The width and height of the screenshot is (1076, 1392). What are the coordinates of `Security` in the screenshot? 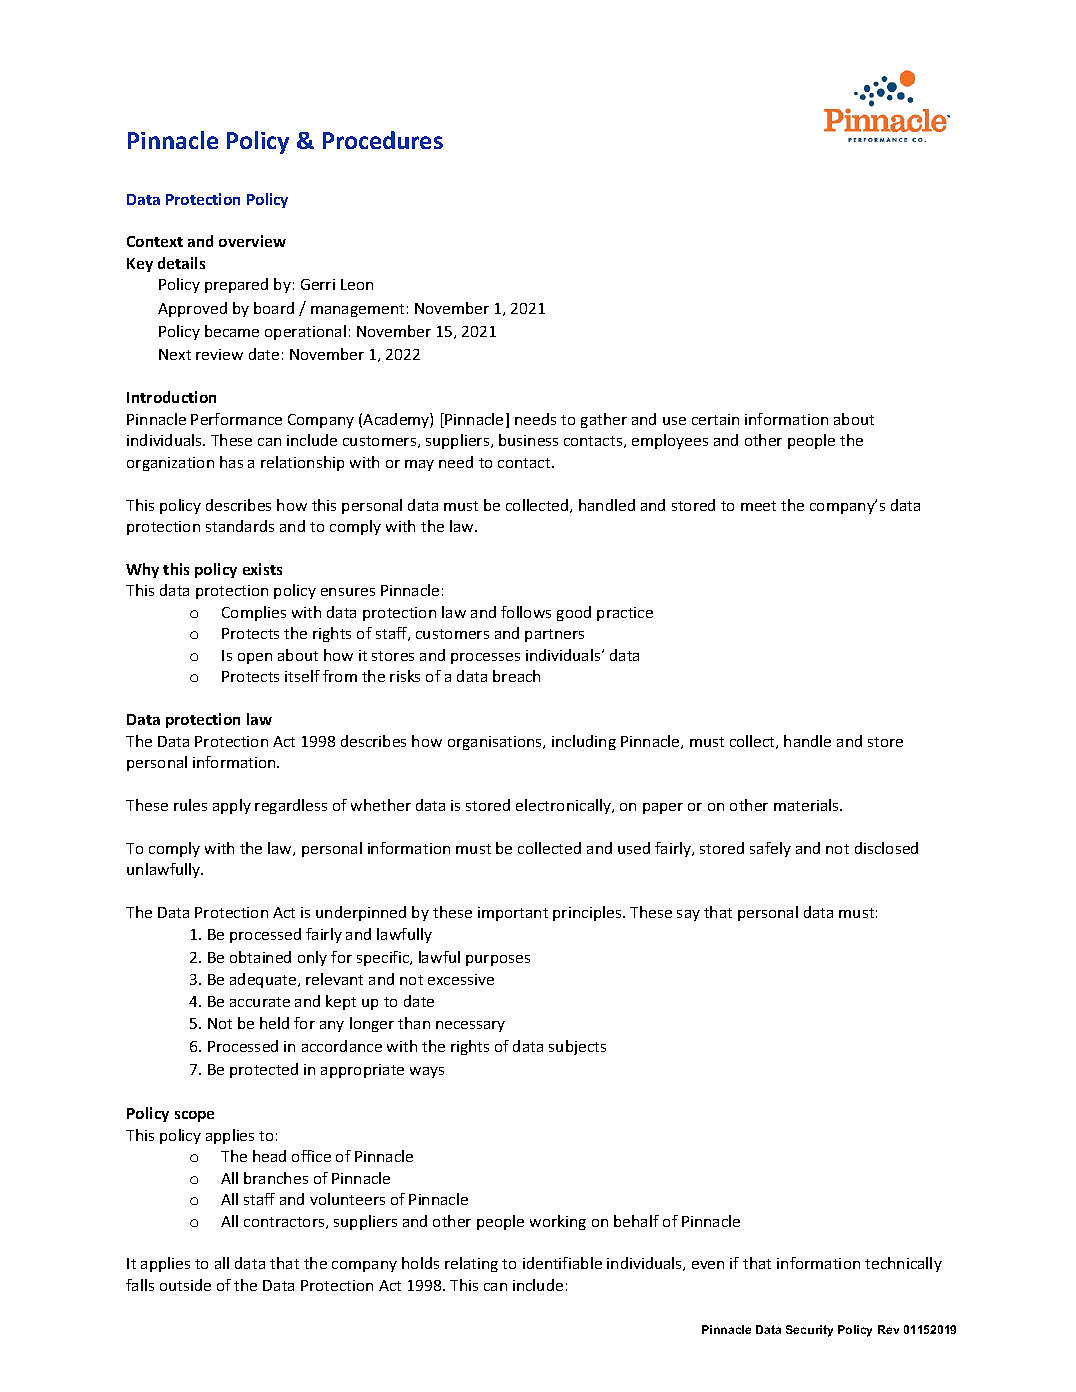 It's located at (809, 1331).
